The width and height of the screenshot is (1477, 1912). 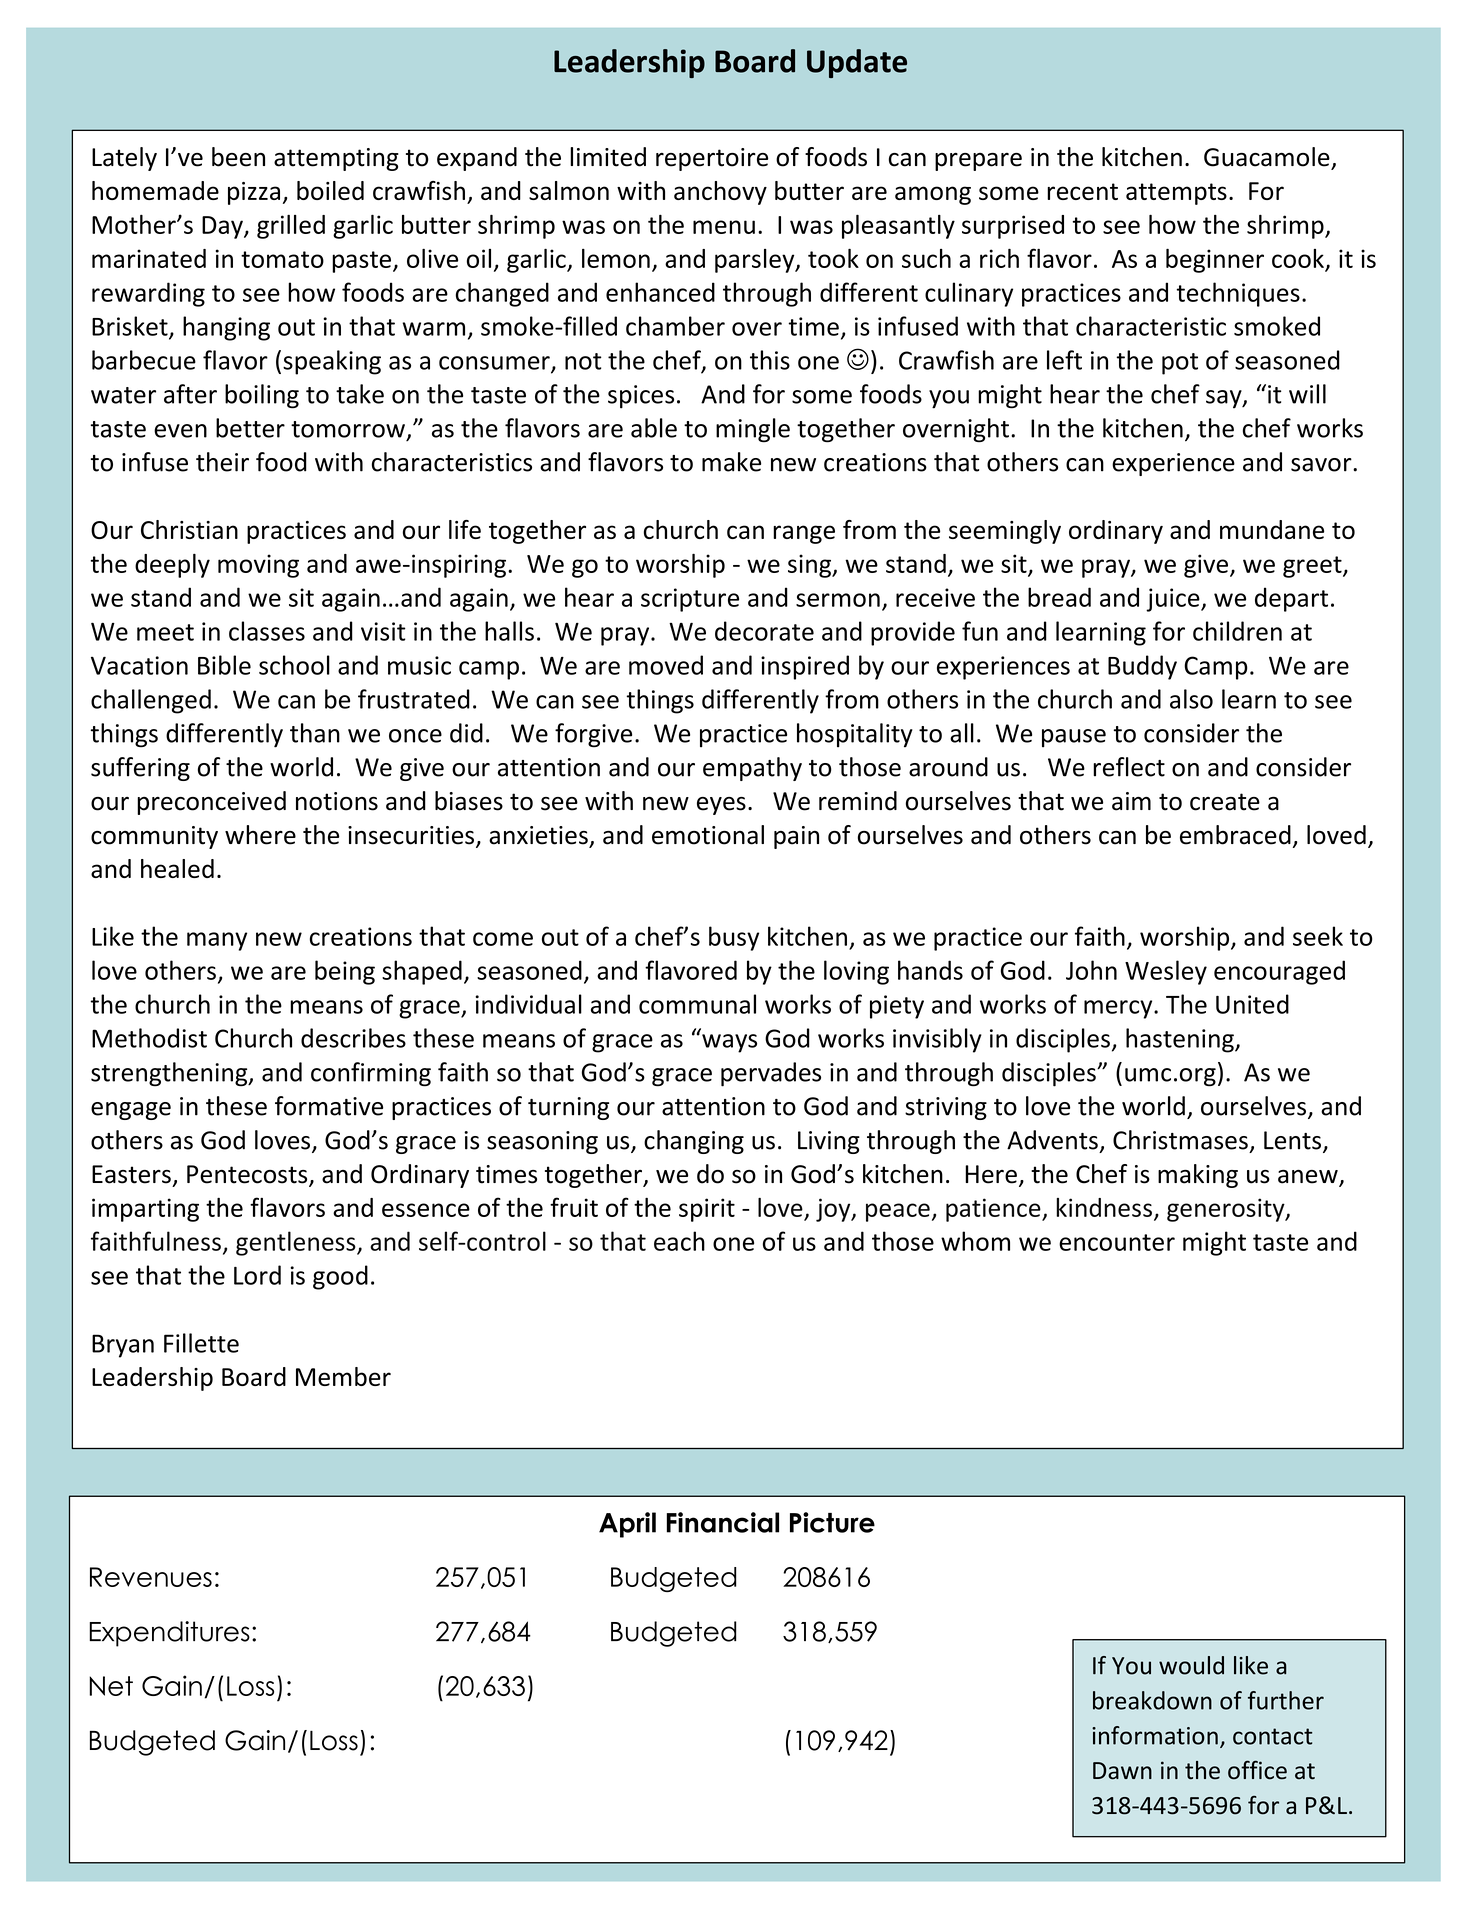 I want to click on repertoire, so click(x=712, y=159).
